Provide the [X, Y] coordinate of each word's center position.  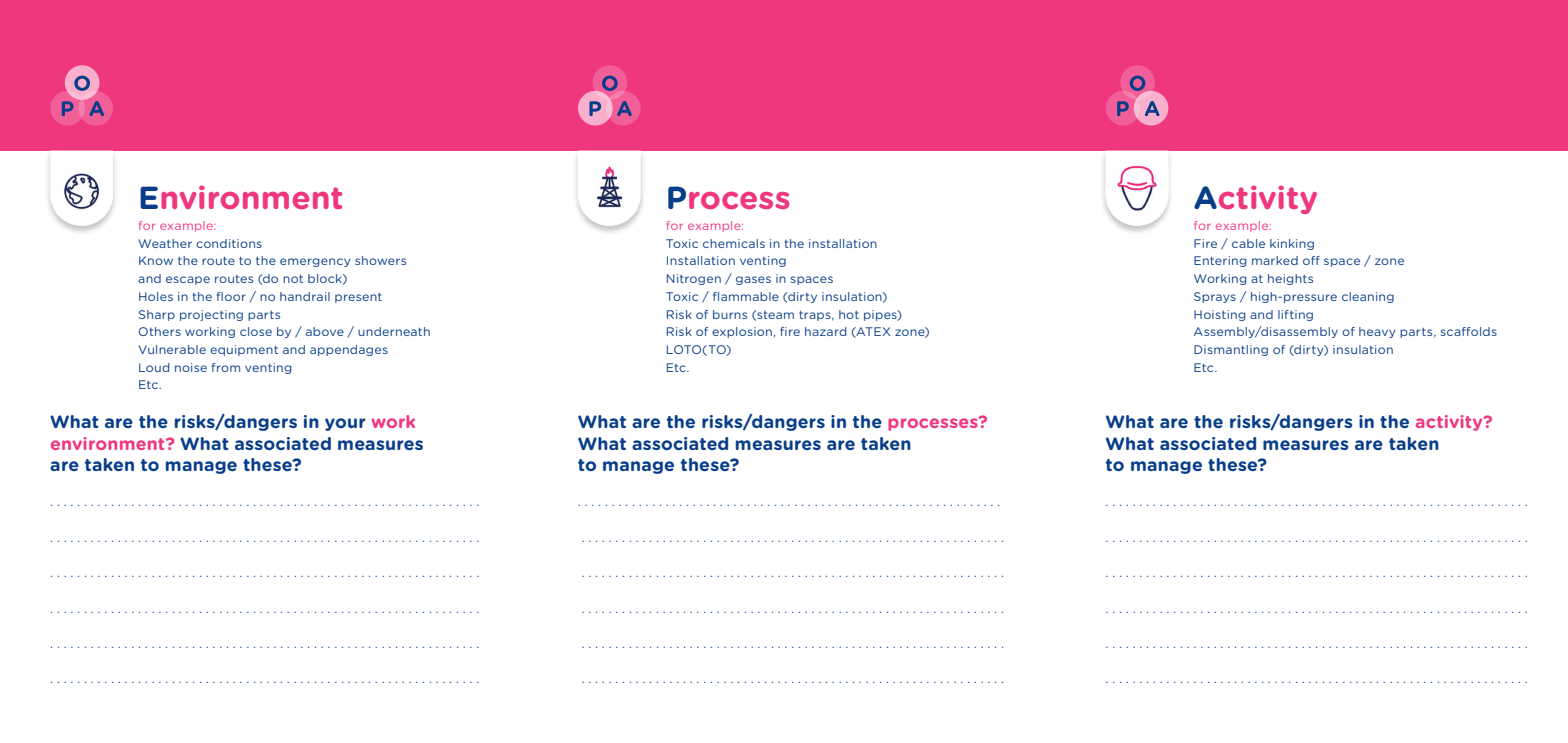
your [345, 424]
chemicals [734, 243]
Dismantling [1231, 350]
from [226, 367]
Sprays [1215, 297]
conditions [229, 243]
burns [730, 314]
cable [1248, 243]
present [358, 298]
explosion [742, 332]
